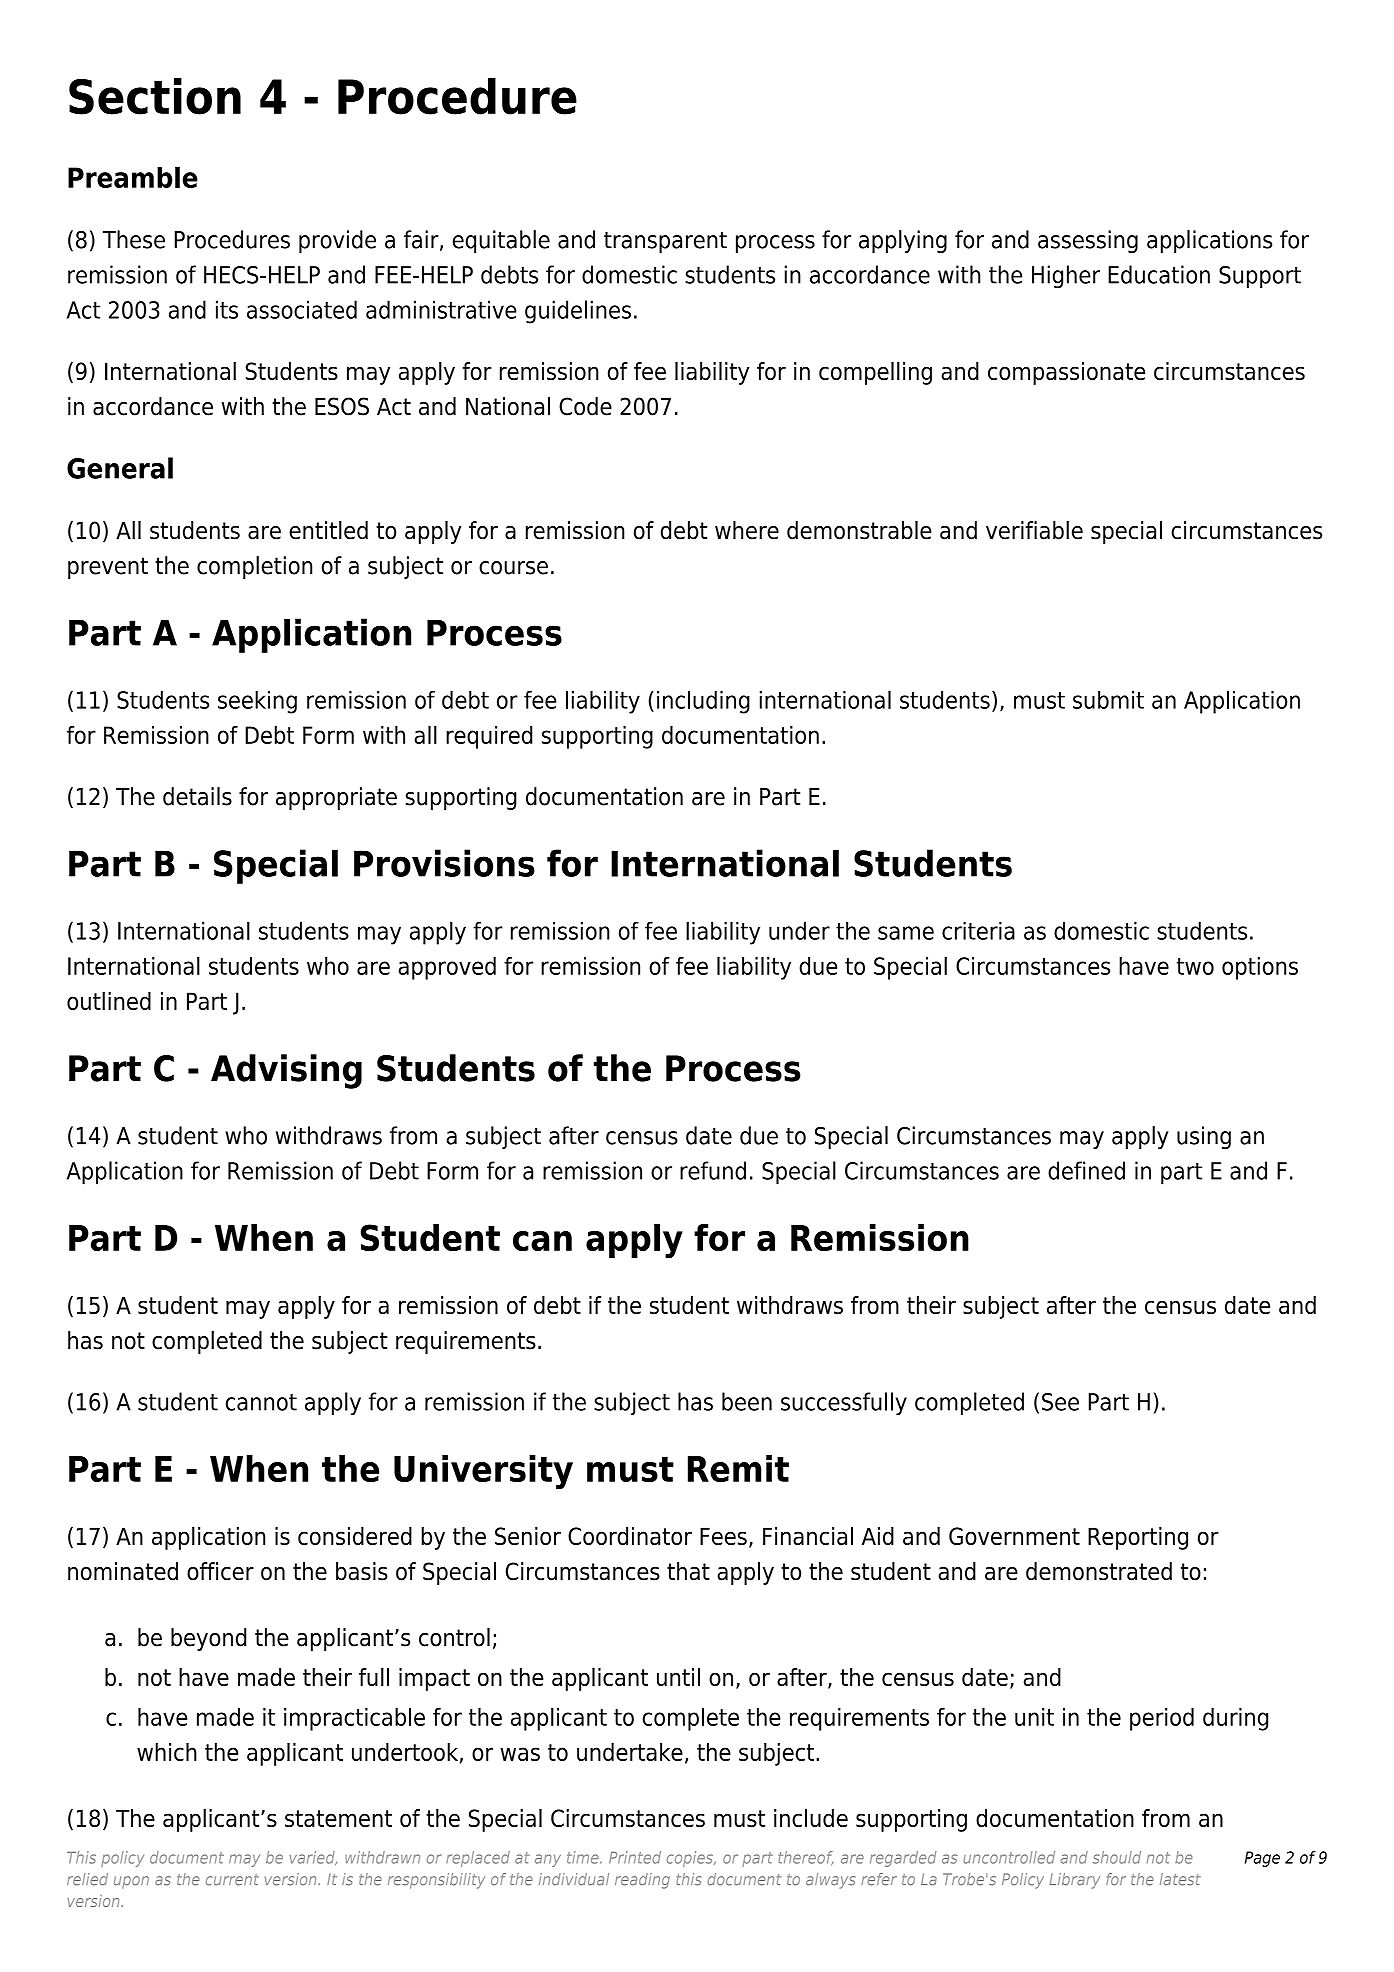 The image size is (1394, 1972). I want to click on two, so click(1195, 966).
